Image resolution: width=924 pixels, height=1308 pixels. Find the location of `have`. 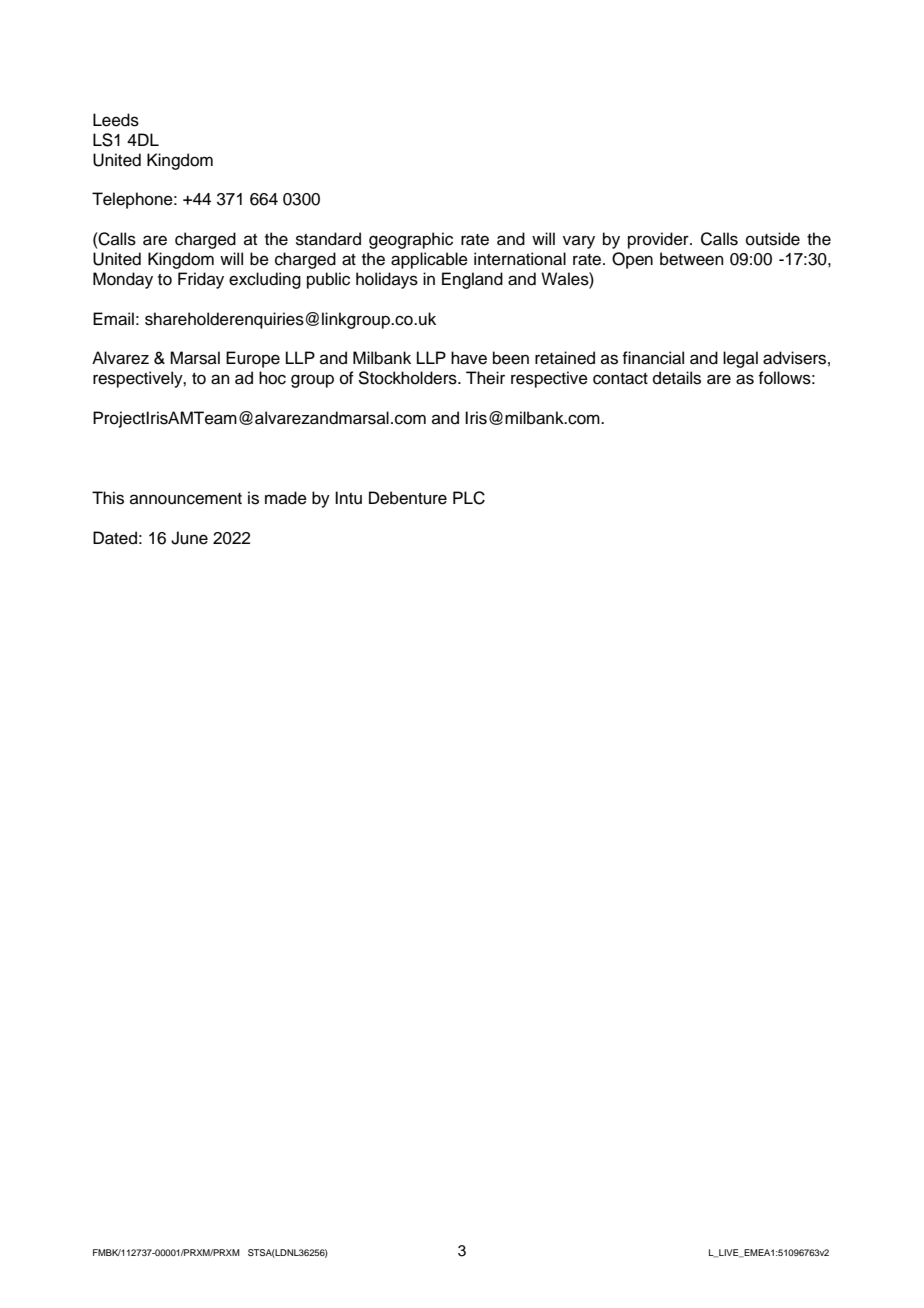

have is located at coordinates (469, 358).
